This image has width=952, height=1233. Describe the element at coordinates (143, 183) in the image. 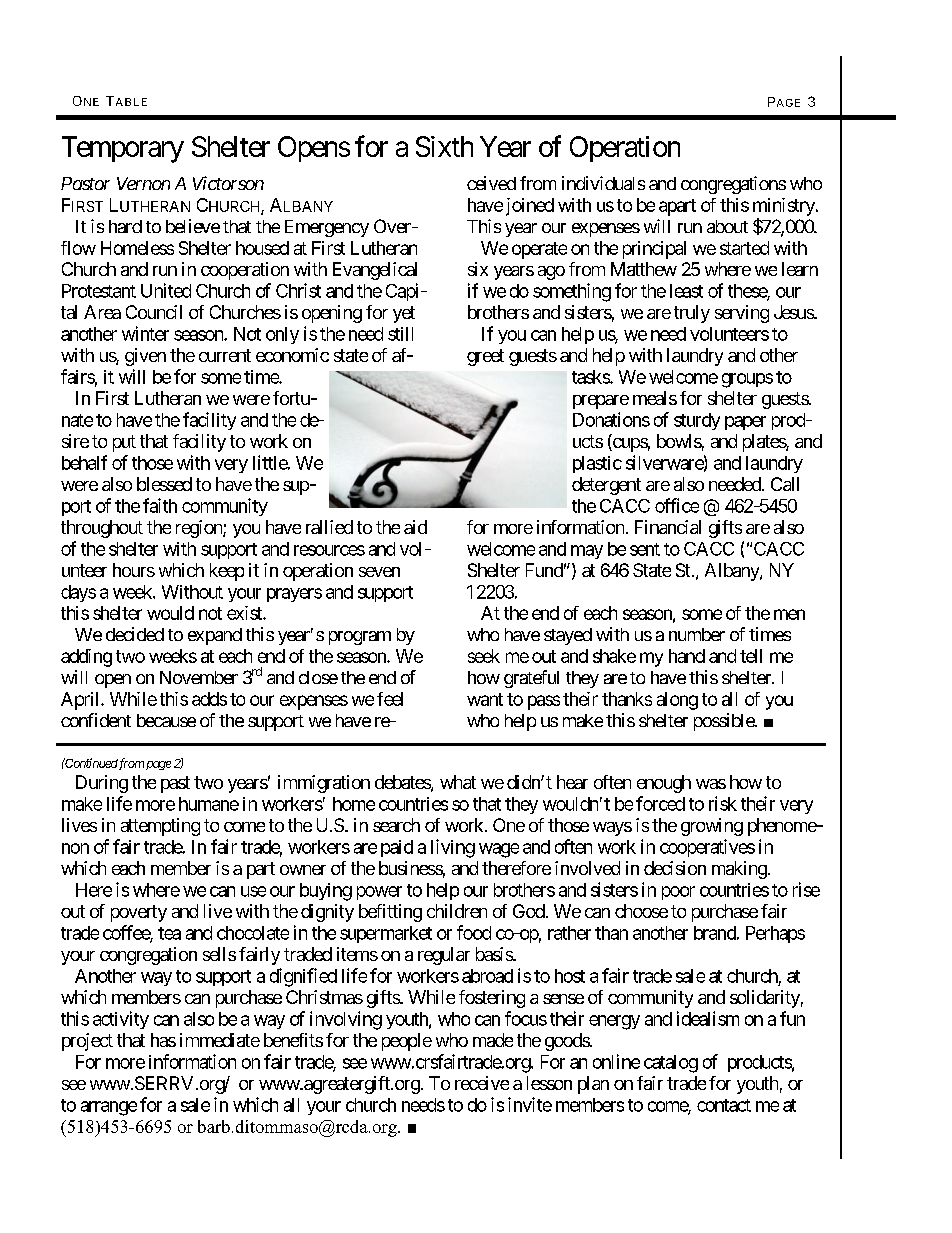

I see `Vernon` at that location.
